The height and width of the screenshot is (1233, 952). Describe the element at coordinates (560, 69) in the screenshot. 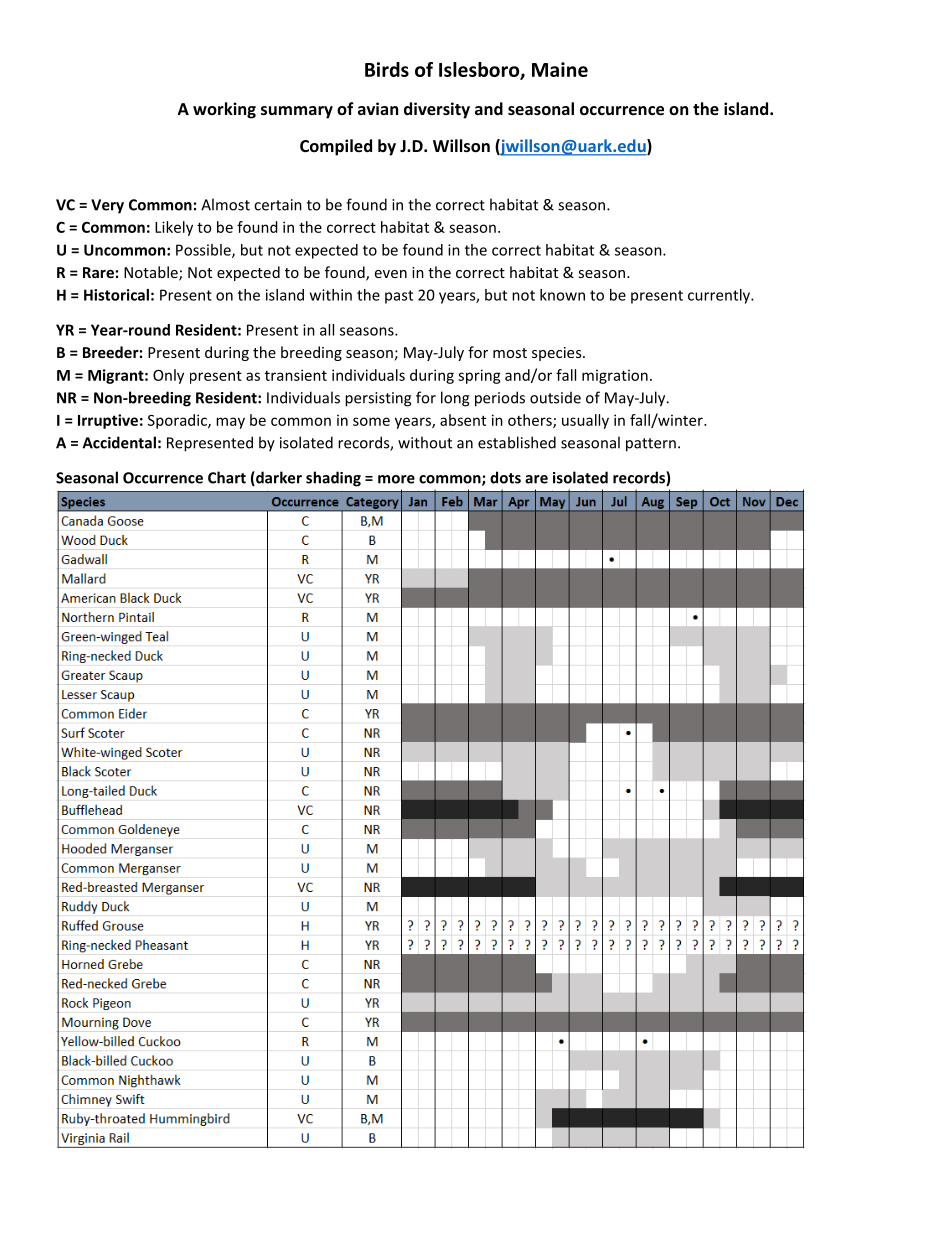

I see `Maine` at that location.
